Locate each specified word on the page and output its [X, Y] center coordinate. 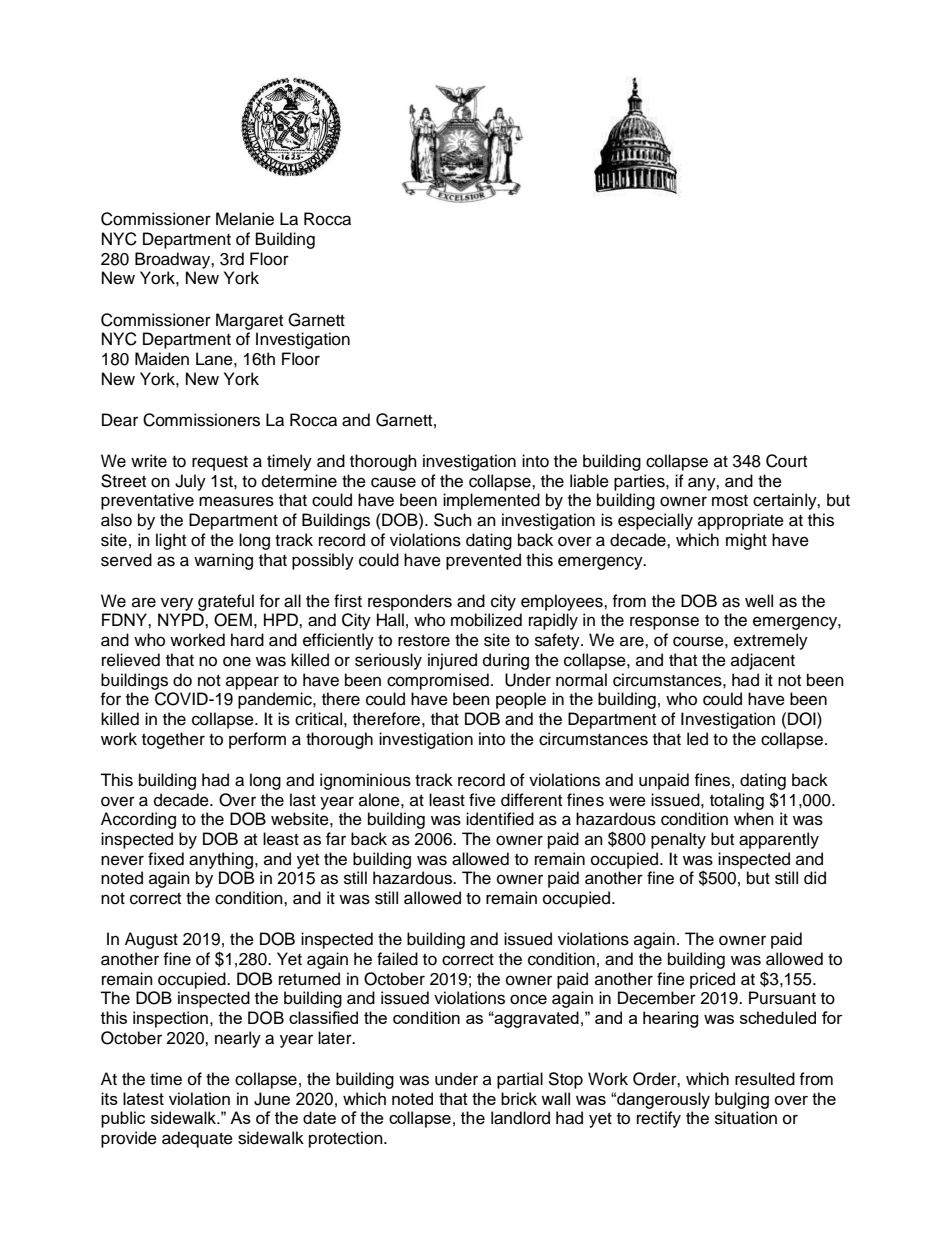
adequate [197, 1139]
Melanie [245, 219]
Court [786, 461]
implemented [491, 501]
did [815, 878]
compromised [438, 681]
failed [397, 959]
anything [221, 860]
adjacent [763, 661]
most [730, 501]
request [220, 463]
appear [252, 683]
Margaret [249, 321]
